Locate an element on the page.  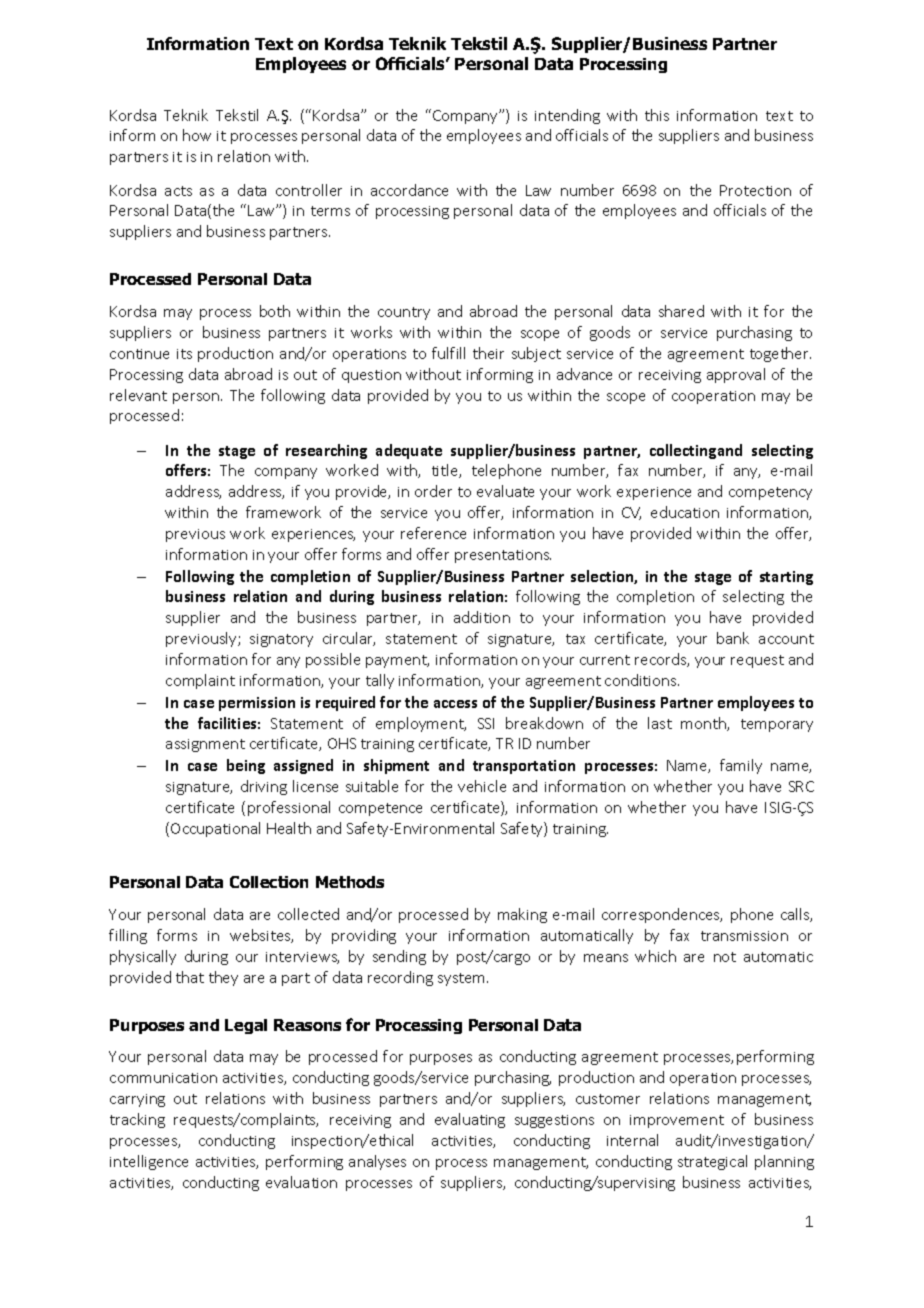
transmission is located at coordinates (744, 936).
